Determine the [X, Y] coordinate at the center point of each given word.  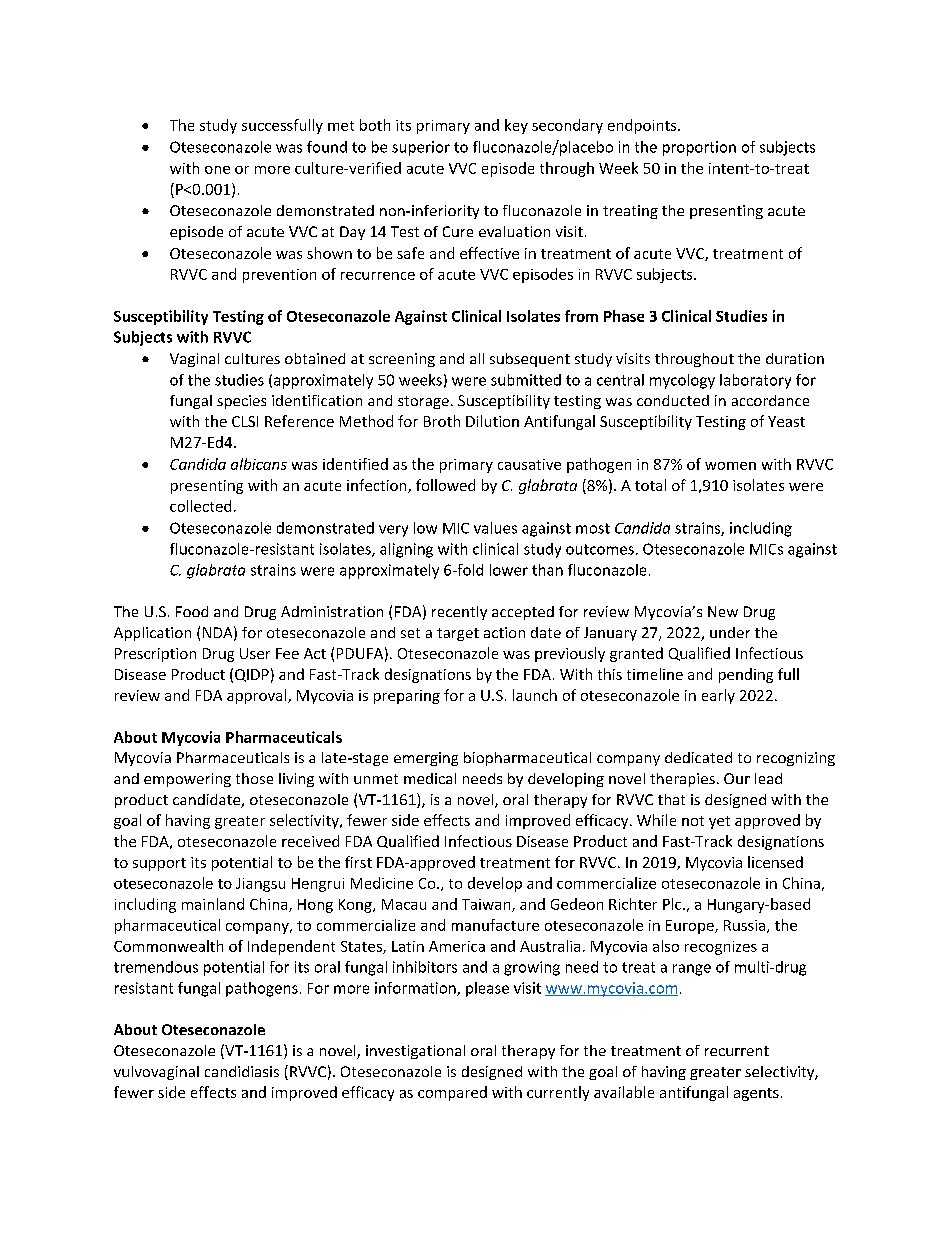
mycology [682, 381]
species [241, 402]
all [477, 358]
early [718, 696]
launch [535, 695]
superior [421, 148]
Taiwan [487, 905]
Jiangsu [260, 885]
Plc [673, 904]
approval [258, 696]
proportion [699, 148]
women [730, 466]
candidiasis [242, 1071]
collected [200, 506]
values [495, 528]
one [217, 170]
